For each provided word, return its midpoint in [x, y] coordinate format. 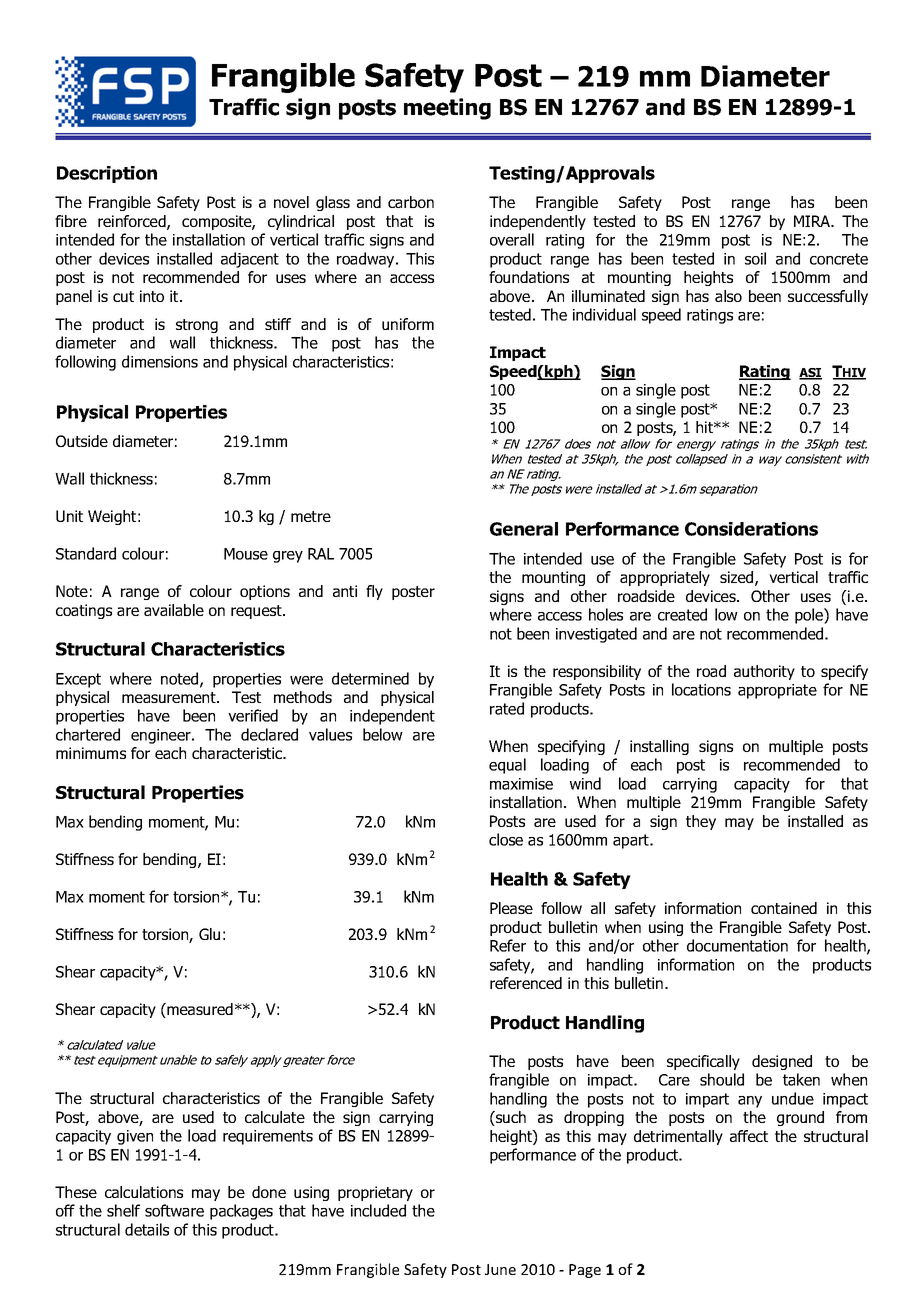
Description [107, 174]
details [147, 1229]
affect [749, 1136]
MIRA [813, 221]
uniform [408, 324]
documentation [737, 945]
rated [507, 708]
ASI [810, 374]
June [500, 1269]
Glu [209, 934]
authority [764, 672]
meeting [447, 109]
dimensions [160, 361]
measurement [170, 697]
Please [511, 908]
